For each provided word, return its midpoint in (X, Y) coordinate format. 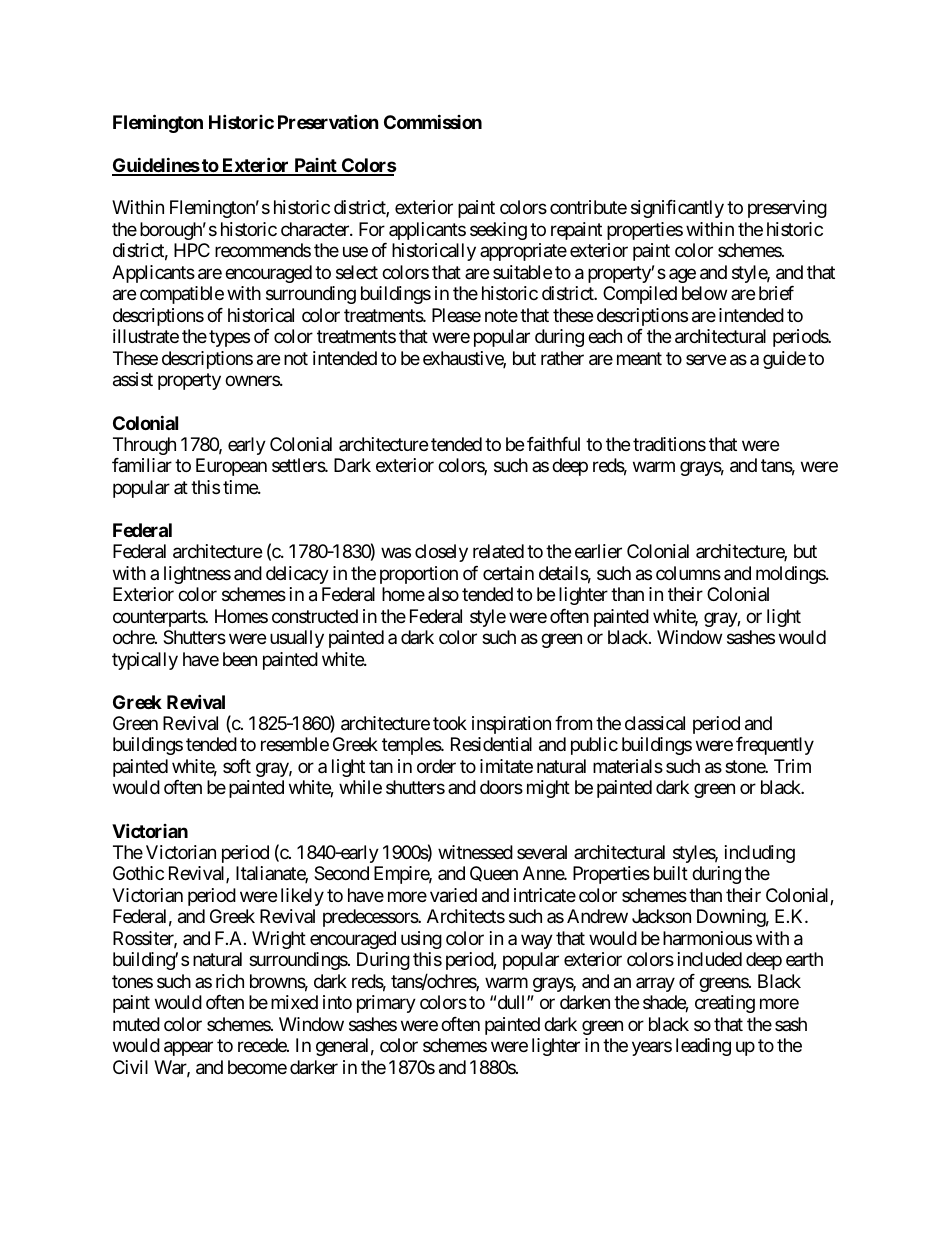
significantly (677, 209)
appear (188, 1049)
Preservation (328, 121)
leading (703, 1047)
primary (386, 1004)
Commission (433, 121)
